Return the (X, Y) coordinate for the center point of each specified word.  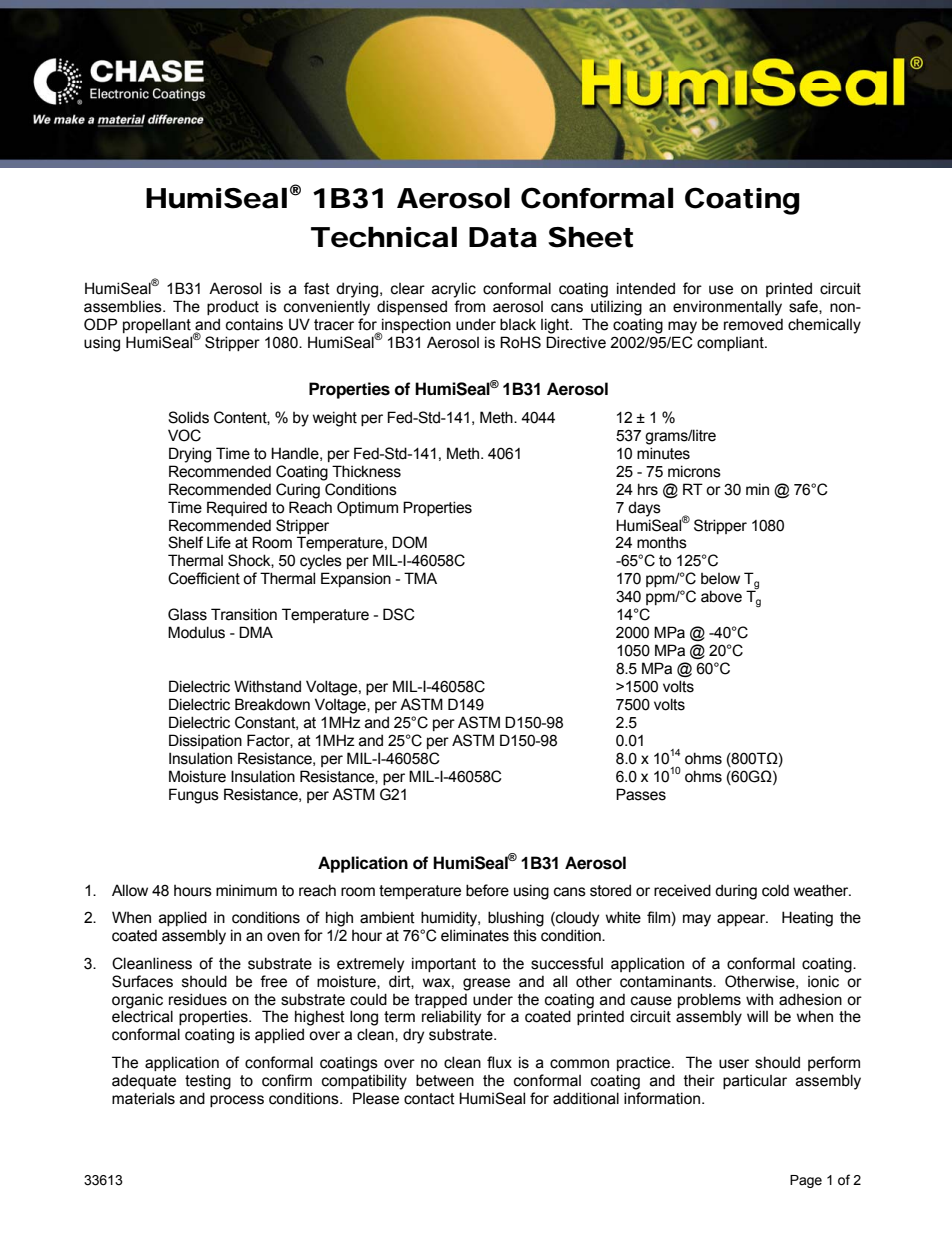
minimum (246, 890)
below (720, 579)
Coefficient (204, 578)
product (233, 307)
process (237, 1101)
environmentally (727, 308)
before (487, 890)
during (736, 892)
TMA (420, 578)
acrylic (454, 290)
